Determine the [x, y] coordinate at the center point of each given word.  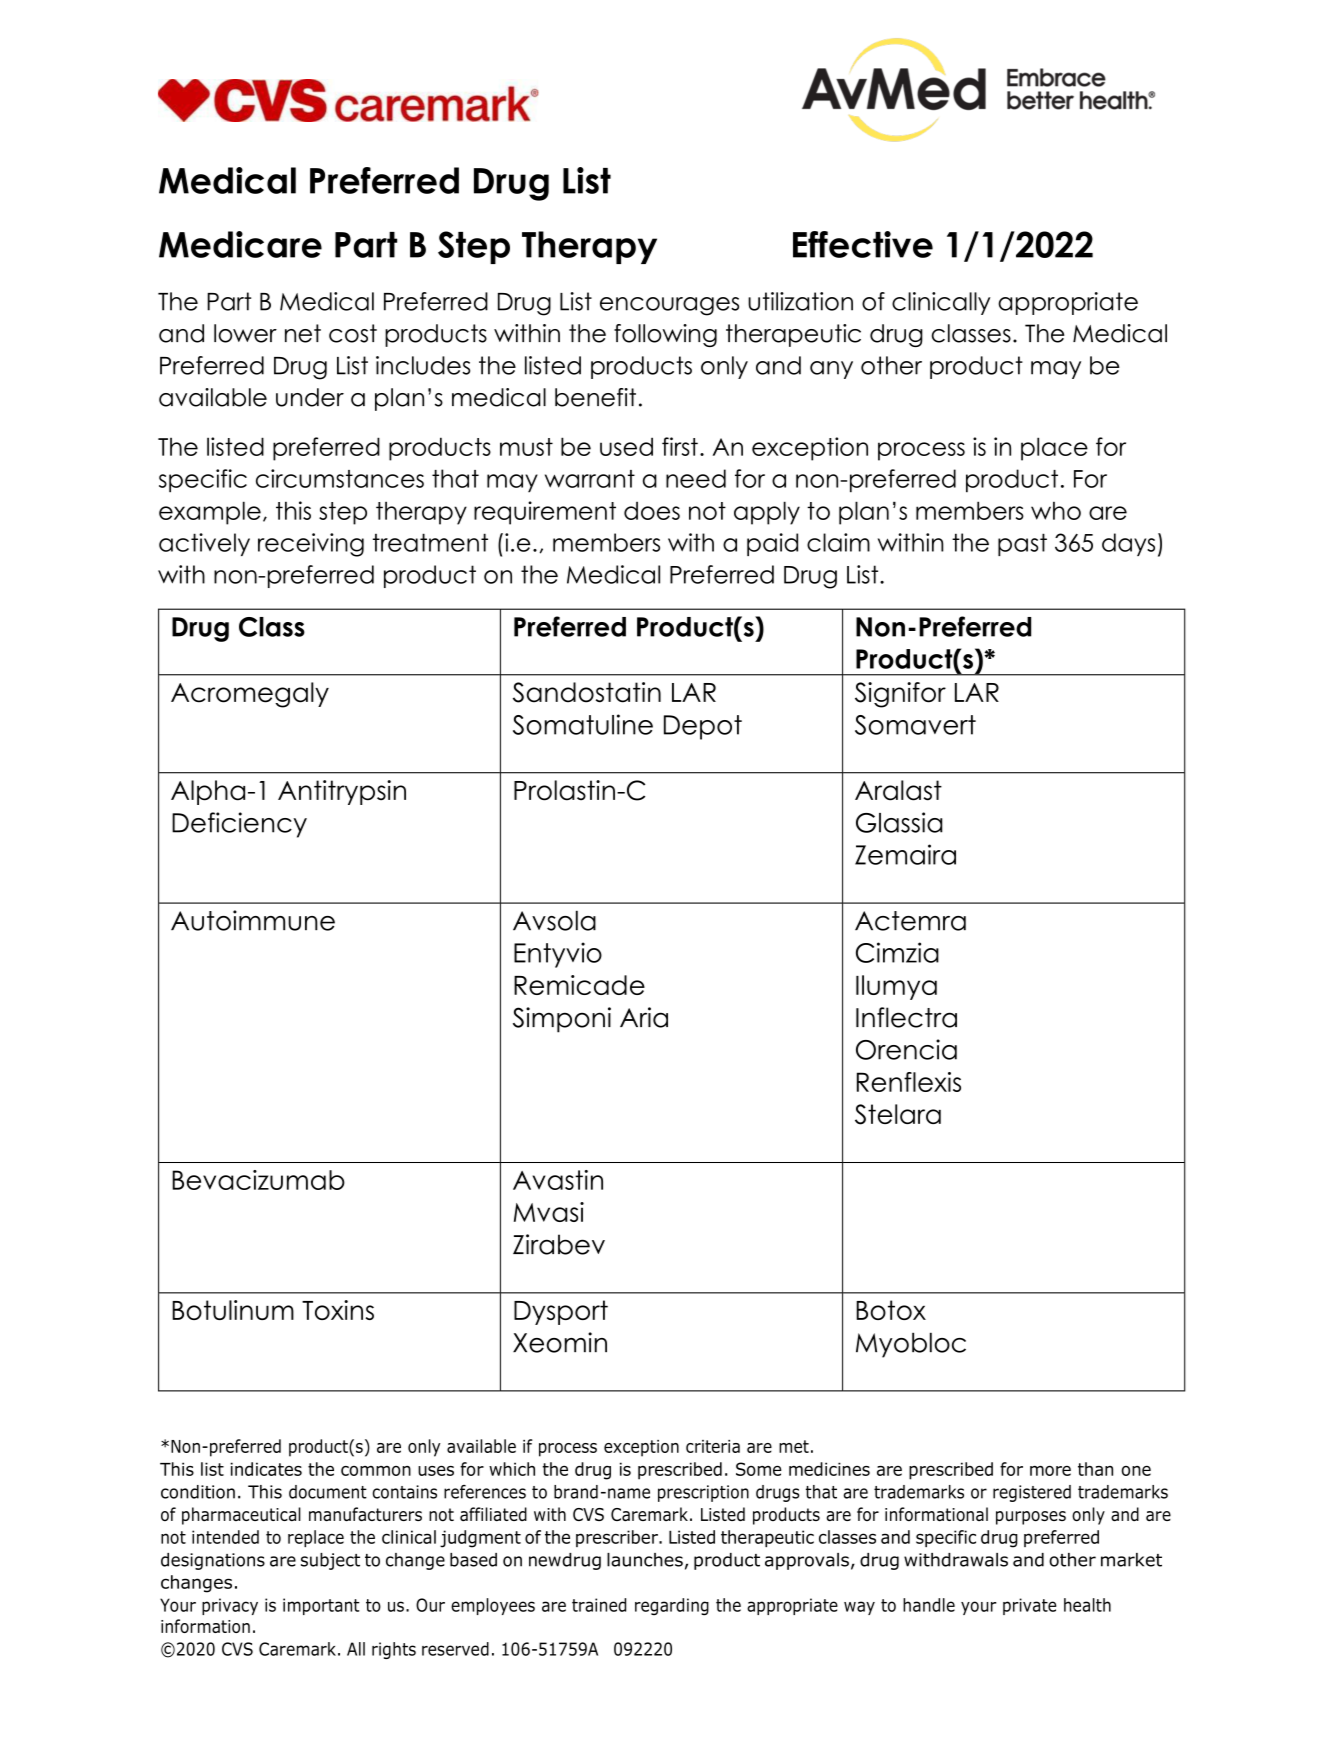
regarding [672, 1607]
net [303, 333]
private [1029, 1606]
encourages [669, 306]
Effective [863, 244]
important [321, 1606]
